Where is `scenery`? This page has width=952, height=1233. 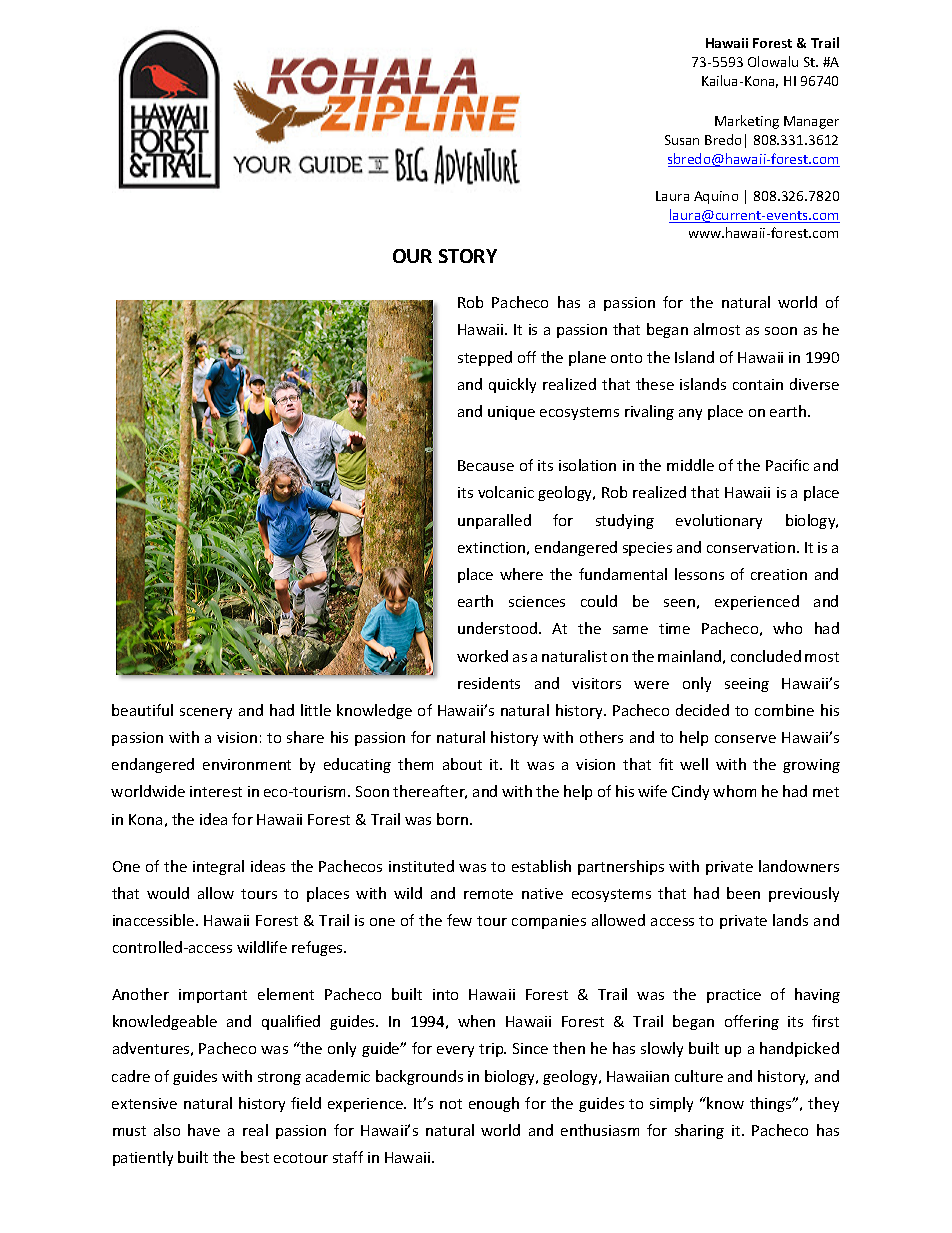 scenery is located at coordinates (206, 713).
